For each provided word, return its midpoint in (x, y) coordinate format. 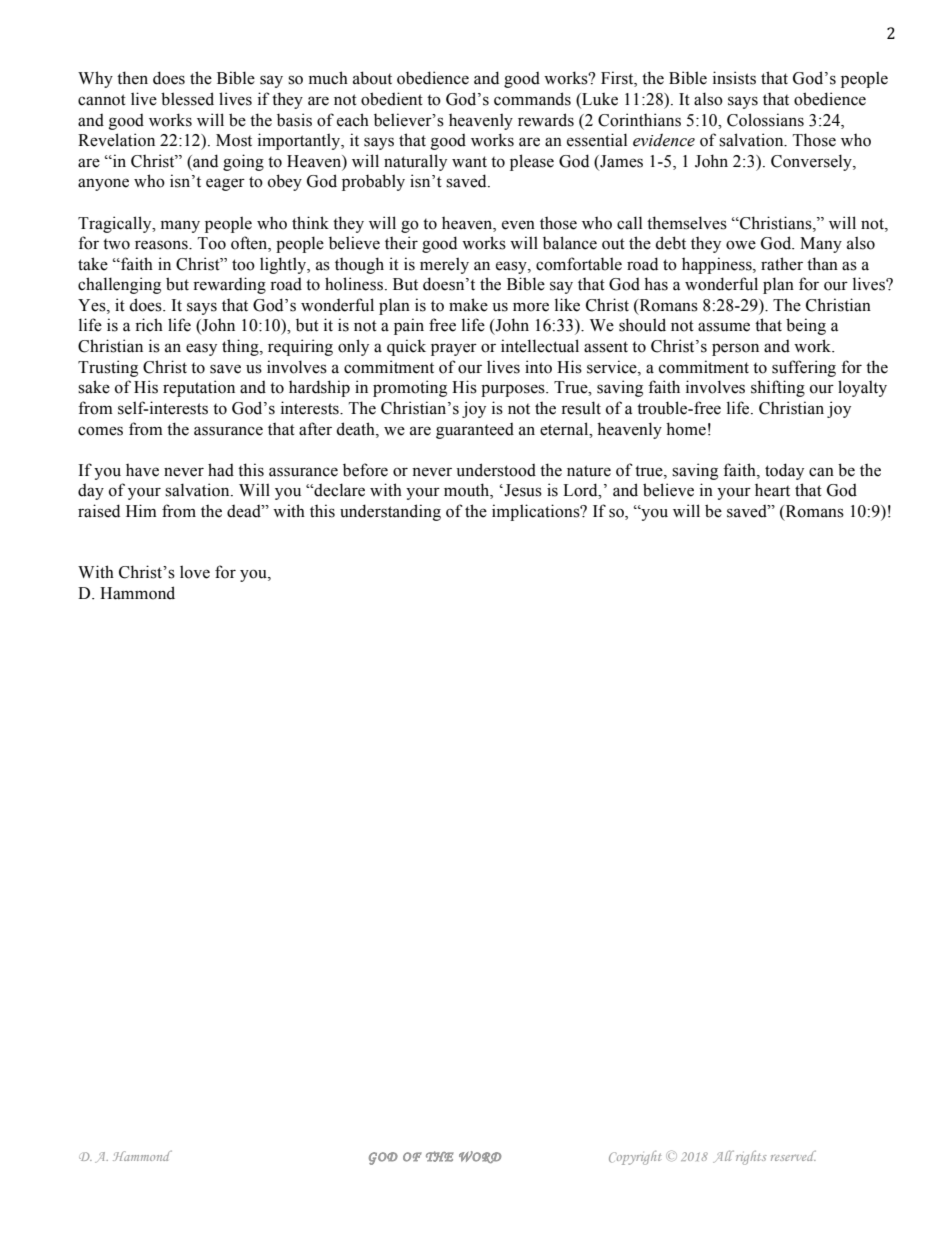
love (195, 572)
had (221, 470)
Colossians (765, 120)
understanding (390, 512)
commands (532, 99)
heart (772, 490)
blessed (187, 99)
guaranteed (475, 431)
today (784, 471)
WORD (480, 1157)
